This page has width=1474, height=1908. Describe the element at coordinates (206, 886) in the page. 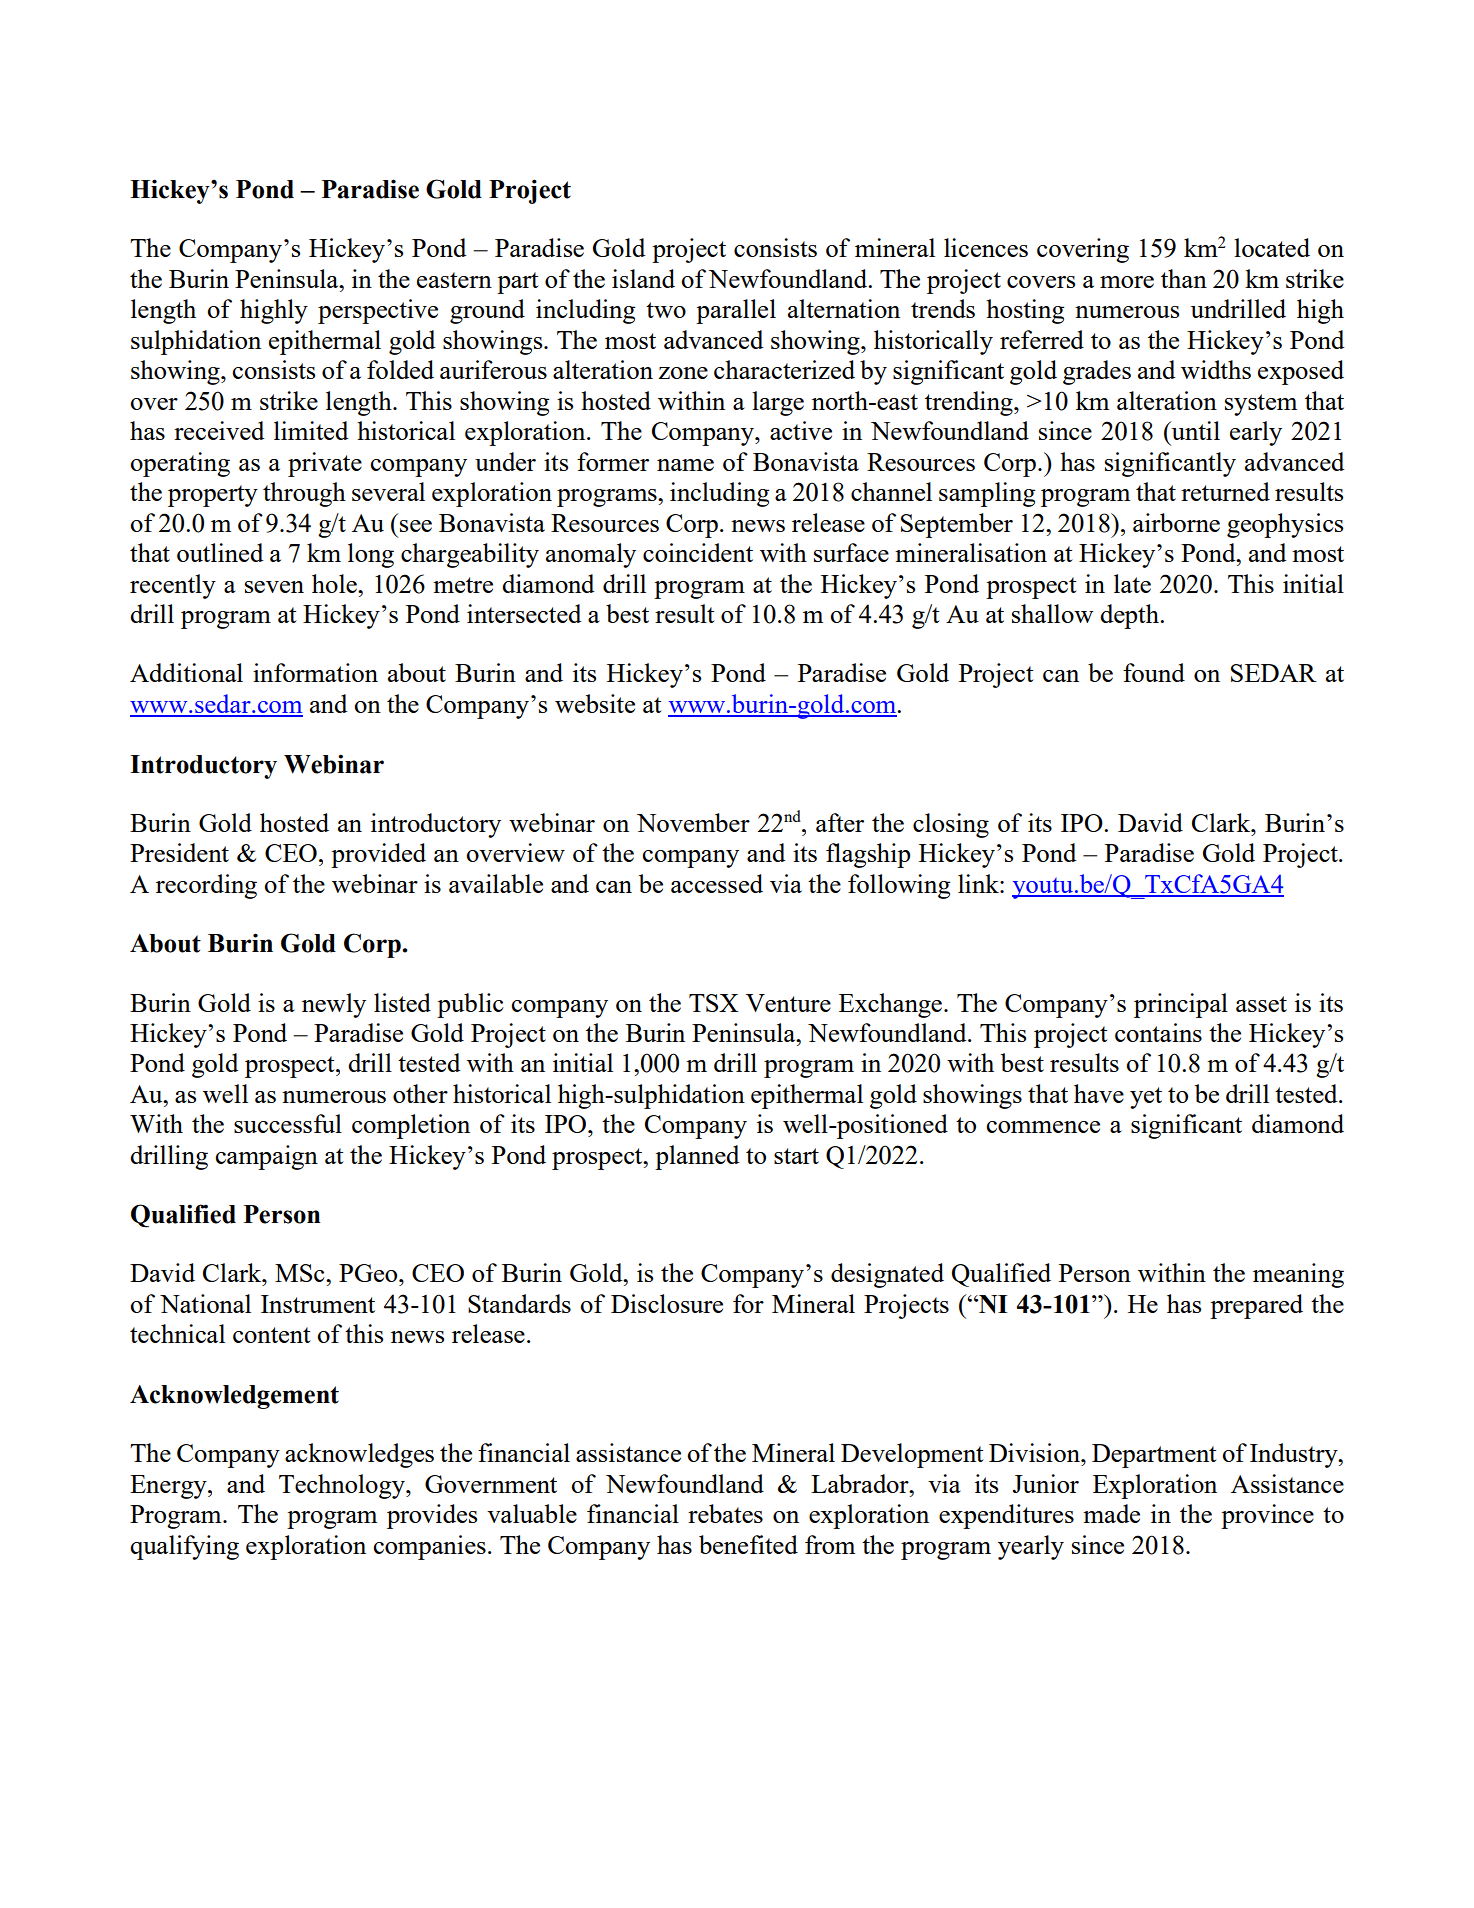

I see `recording` at that location.
